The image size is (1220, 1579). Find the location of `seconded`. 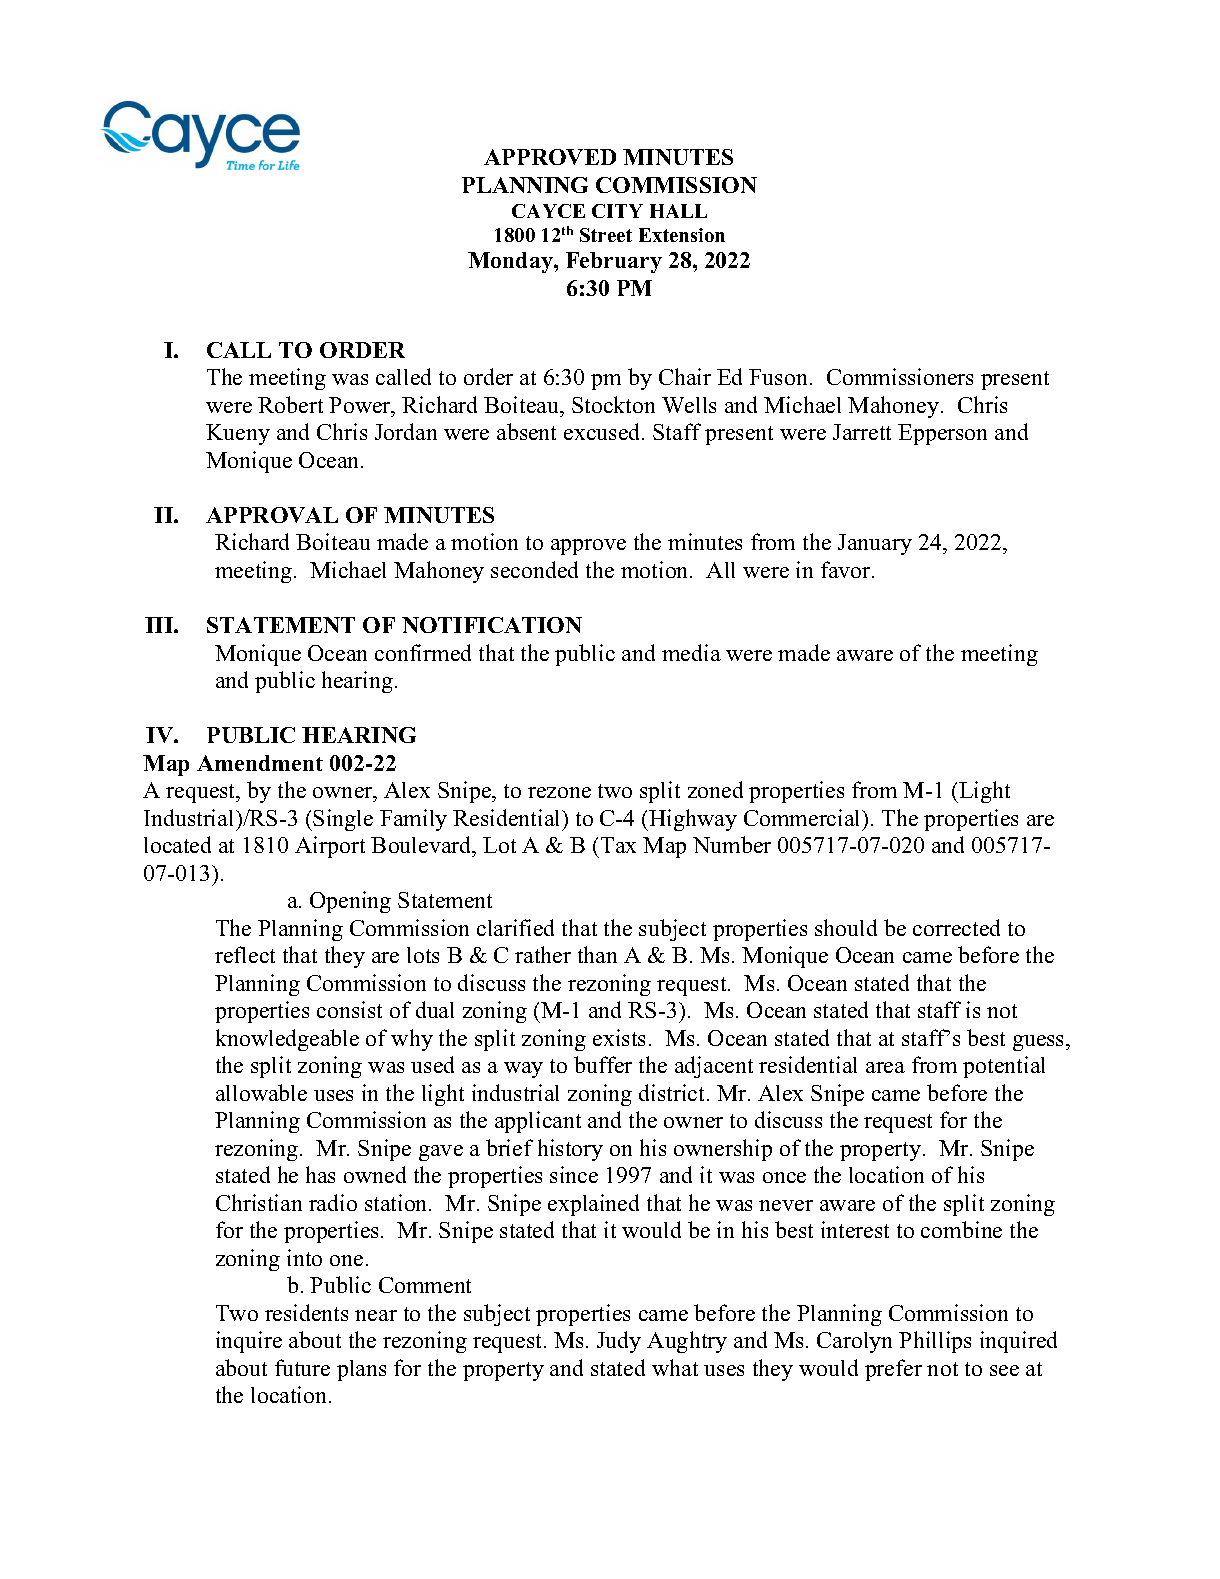

seconded is located at coordinates (534, 569).
